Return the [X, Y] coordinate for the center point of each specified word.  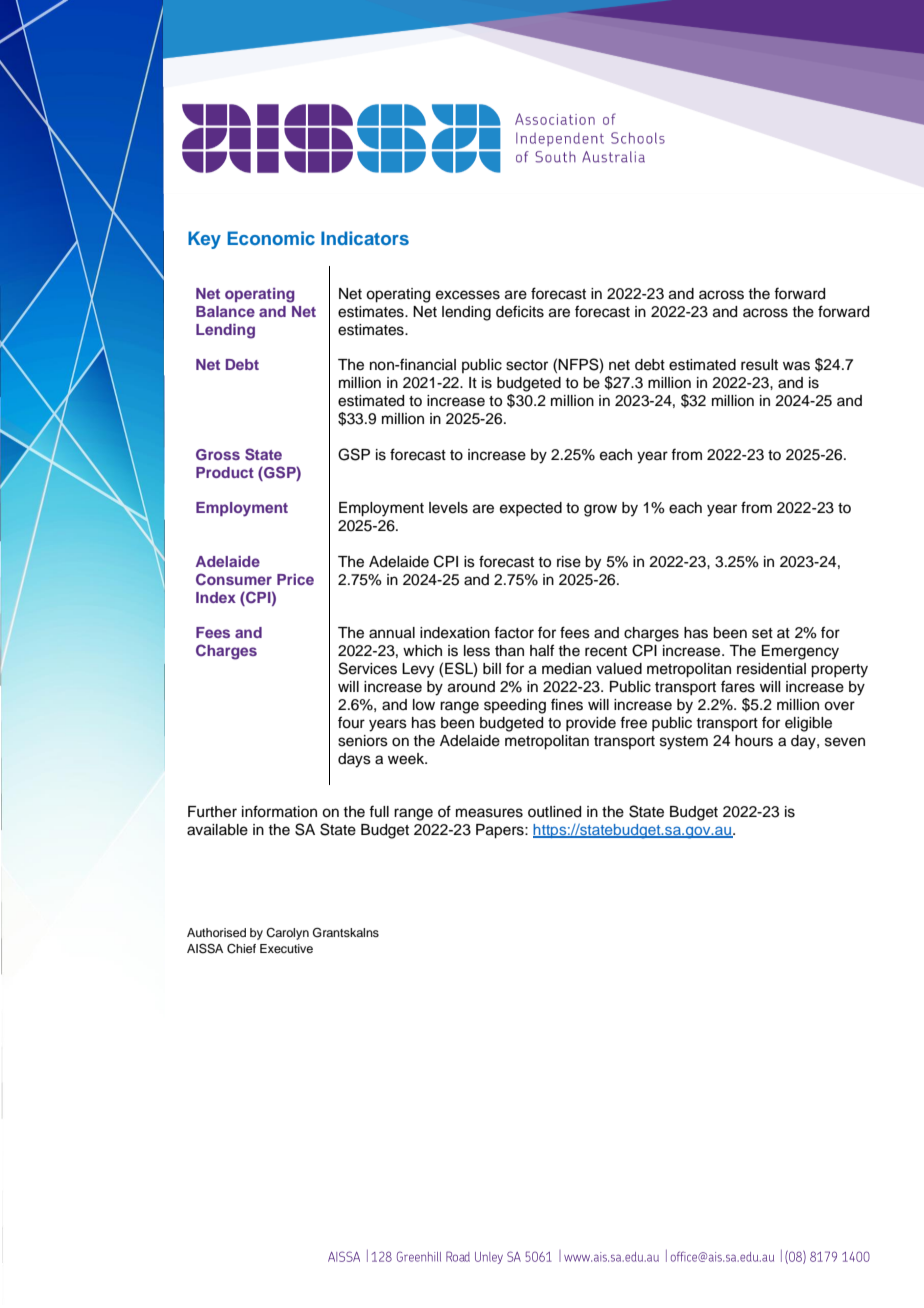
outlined [554, 812]
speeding [515, 706]
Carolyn [287, 934]
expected [531, 509]
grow [600, 510]
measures [489, 813]
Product [225, 472]
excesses [468, 295]
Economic [271, 238]
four [351, 722]
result [759, 365]
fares [738, 686]
